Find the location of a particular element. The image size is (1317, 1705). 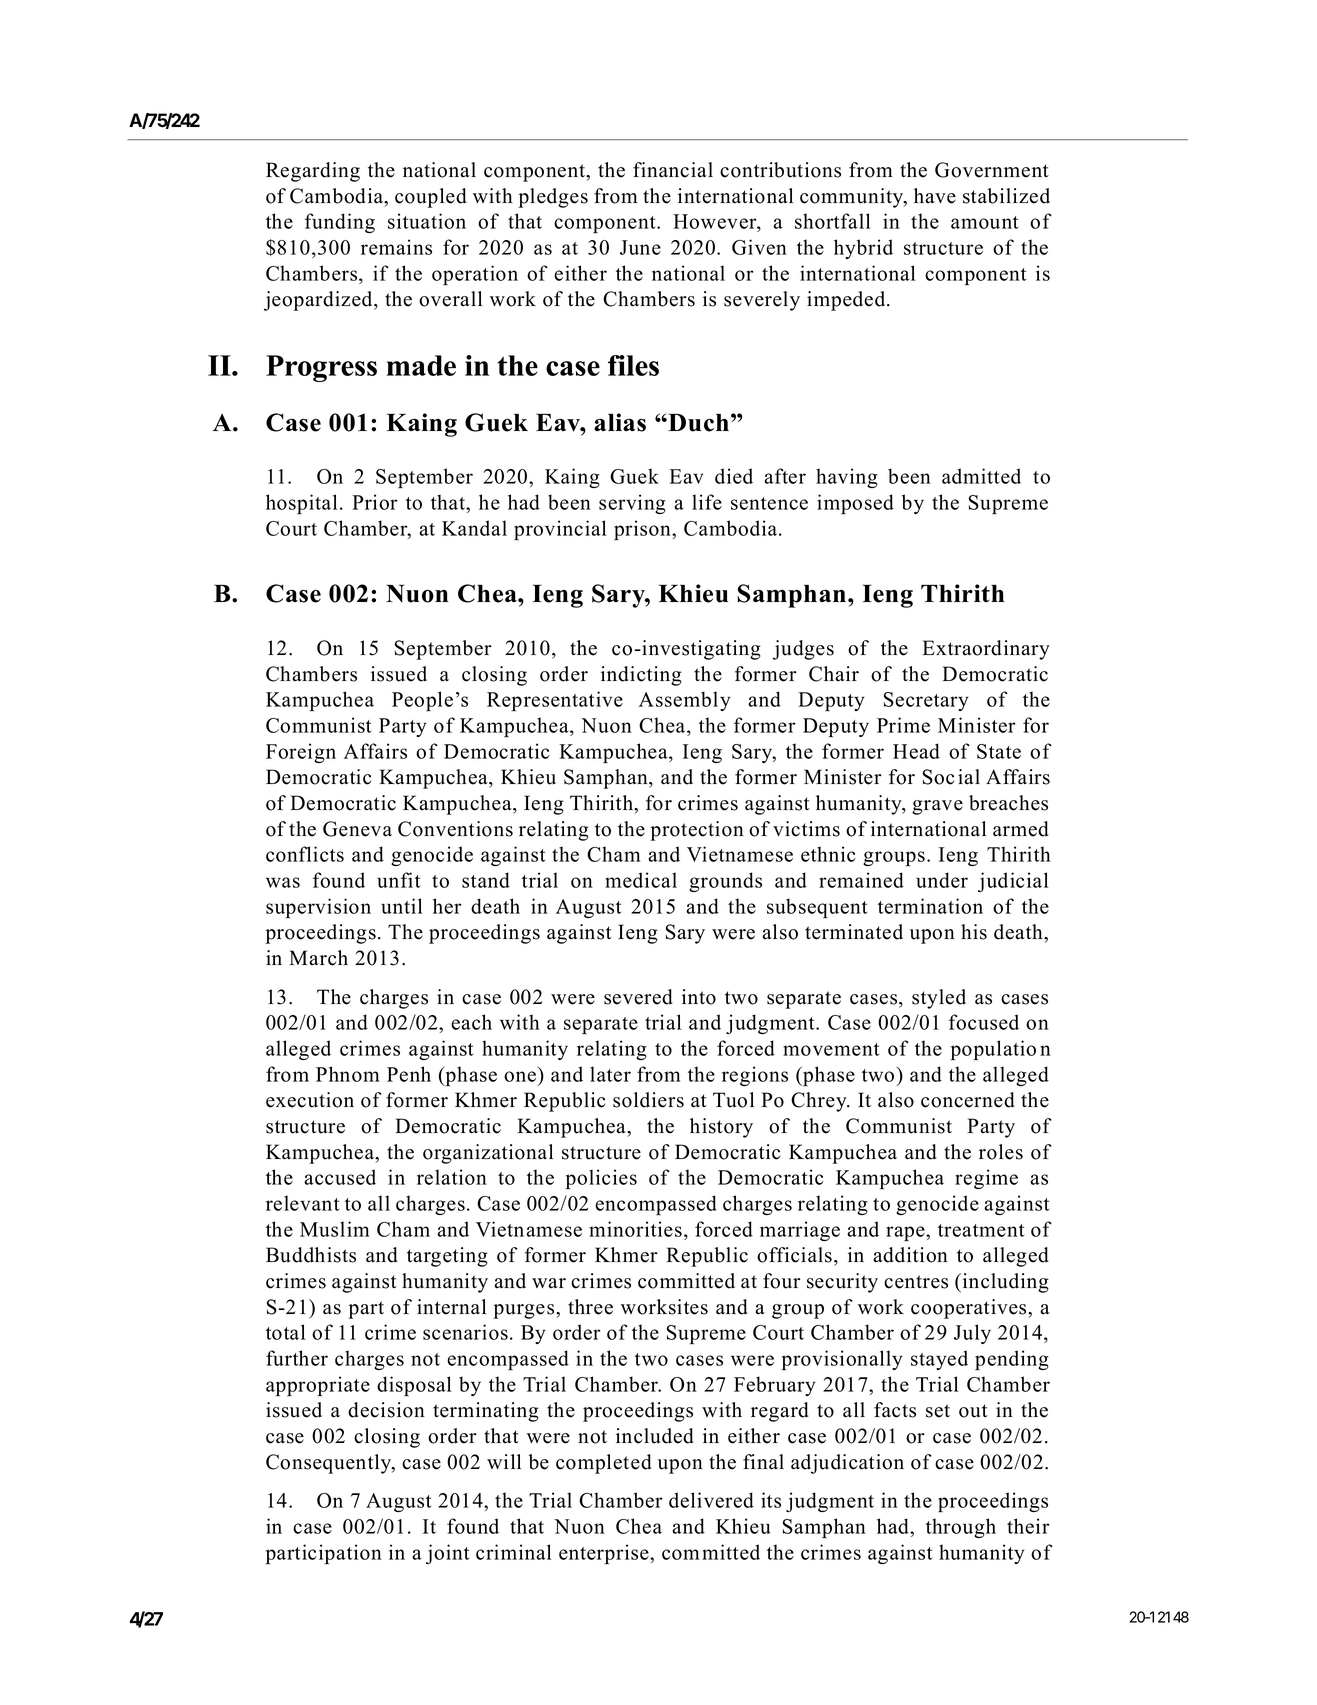

June is located at coordinates (640, 247).
